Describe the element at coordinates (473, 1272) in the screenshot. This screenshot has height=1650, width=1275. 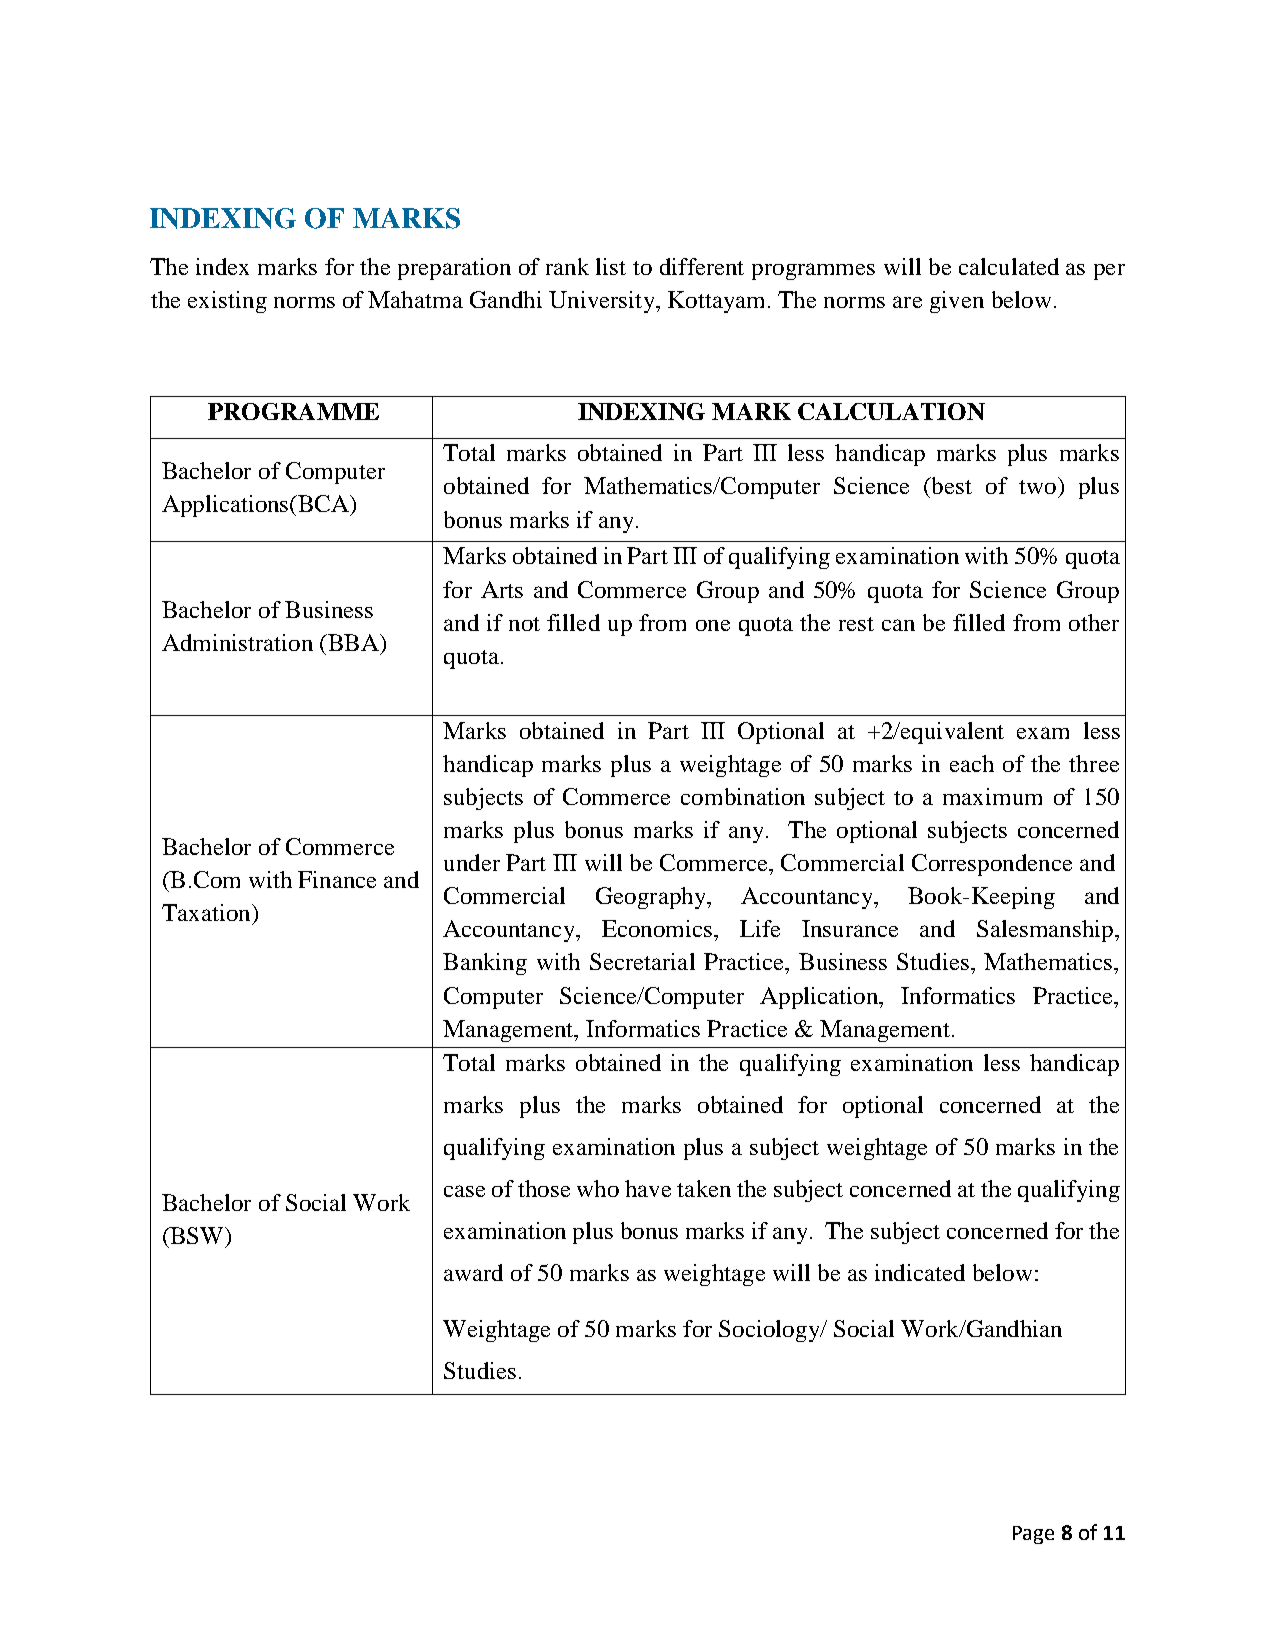
I see `award` at that location.
